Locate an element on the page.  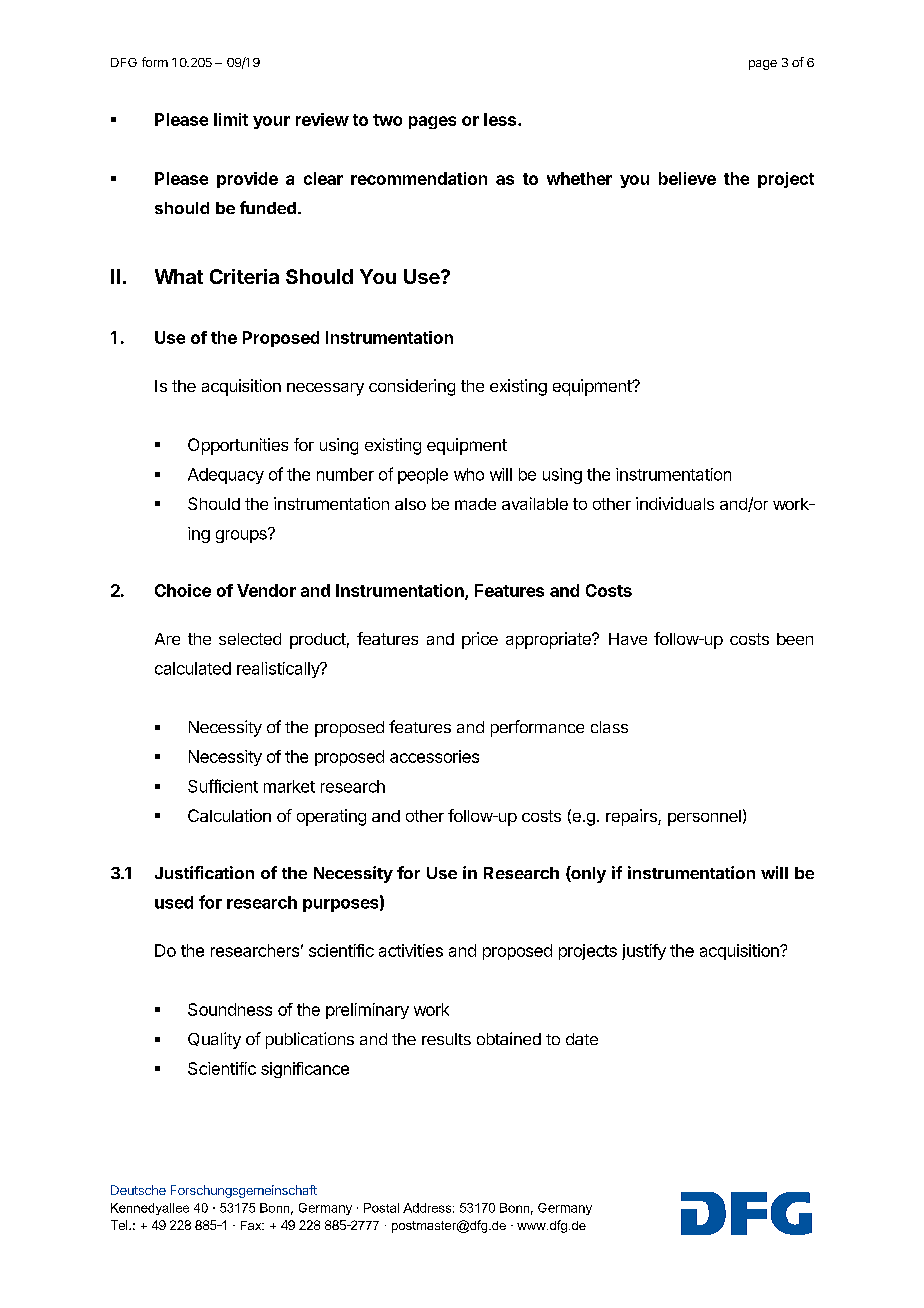
limit is located at coordinates (231, 119).
